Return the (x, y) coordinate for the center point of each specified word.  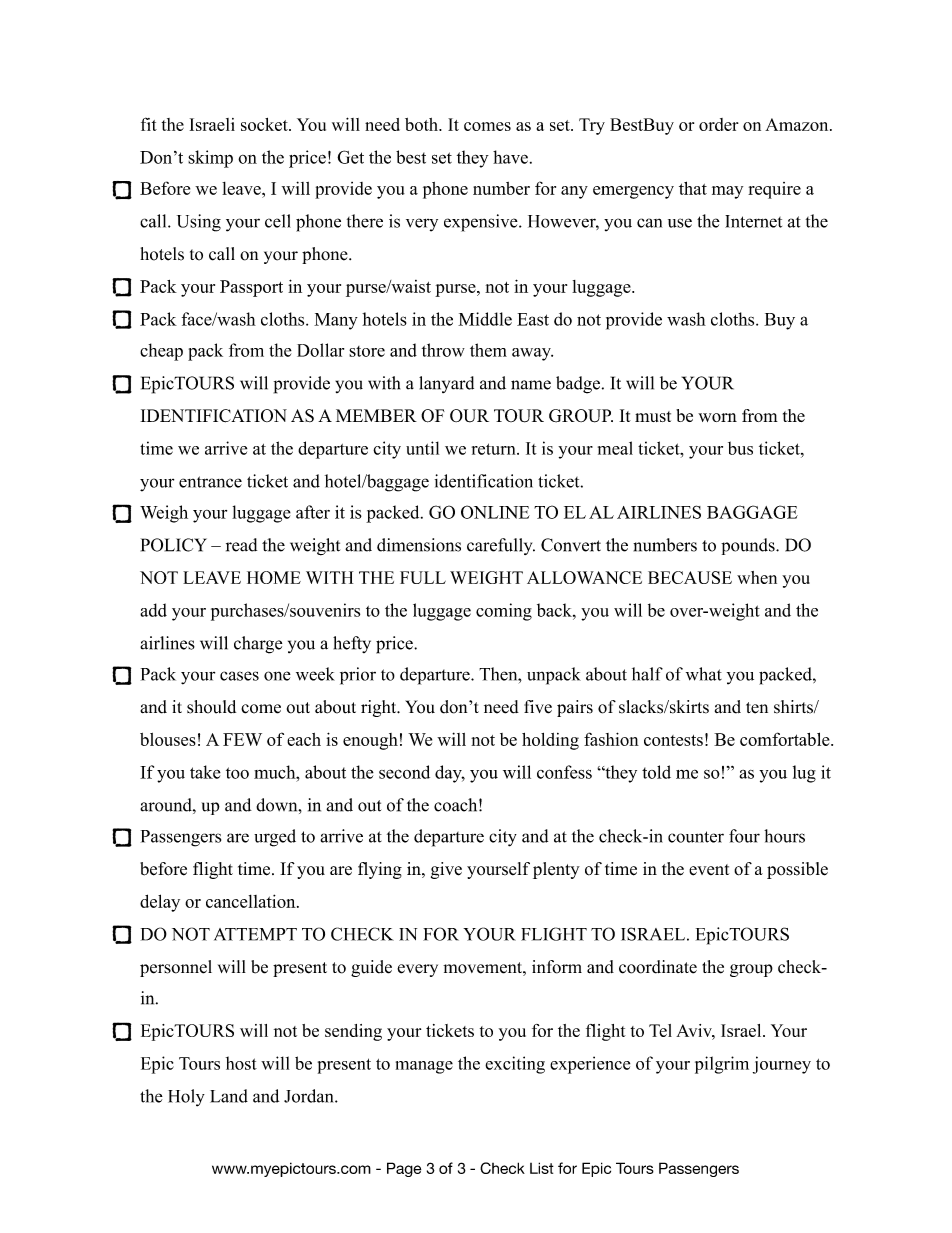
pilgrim (722, 1065)
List (542, 1168)
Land (229, 1096)
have (510, 157)
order (719, 124)
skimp (210, 159)
